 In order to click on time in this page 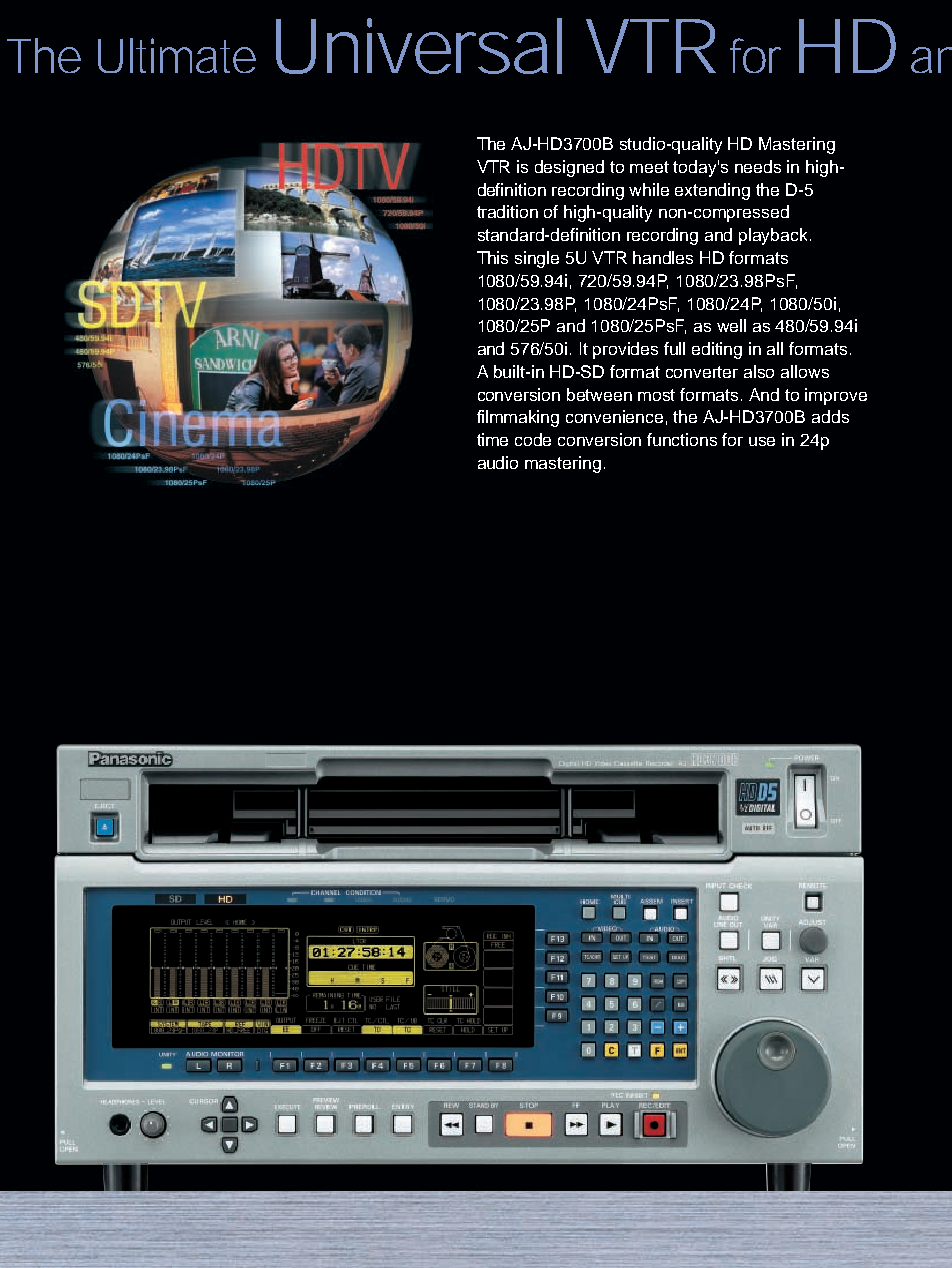, I will do `click(492, 439)`.
